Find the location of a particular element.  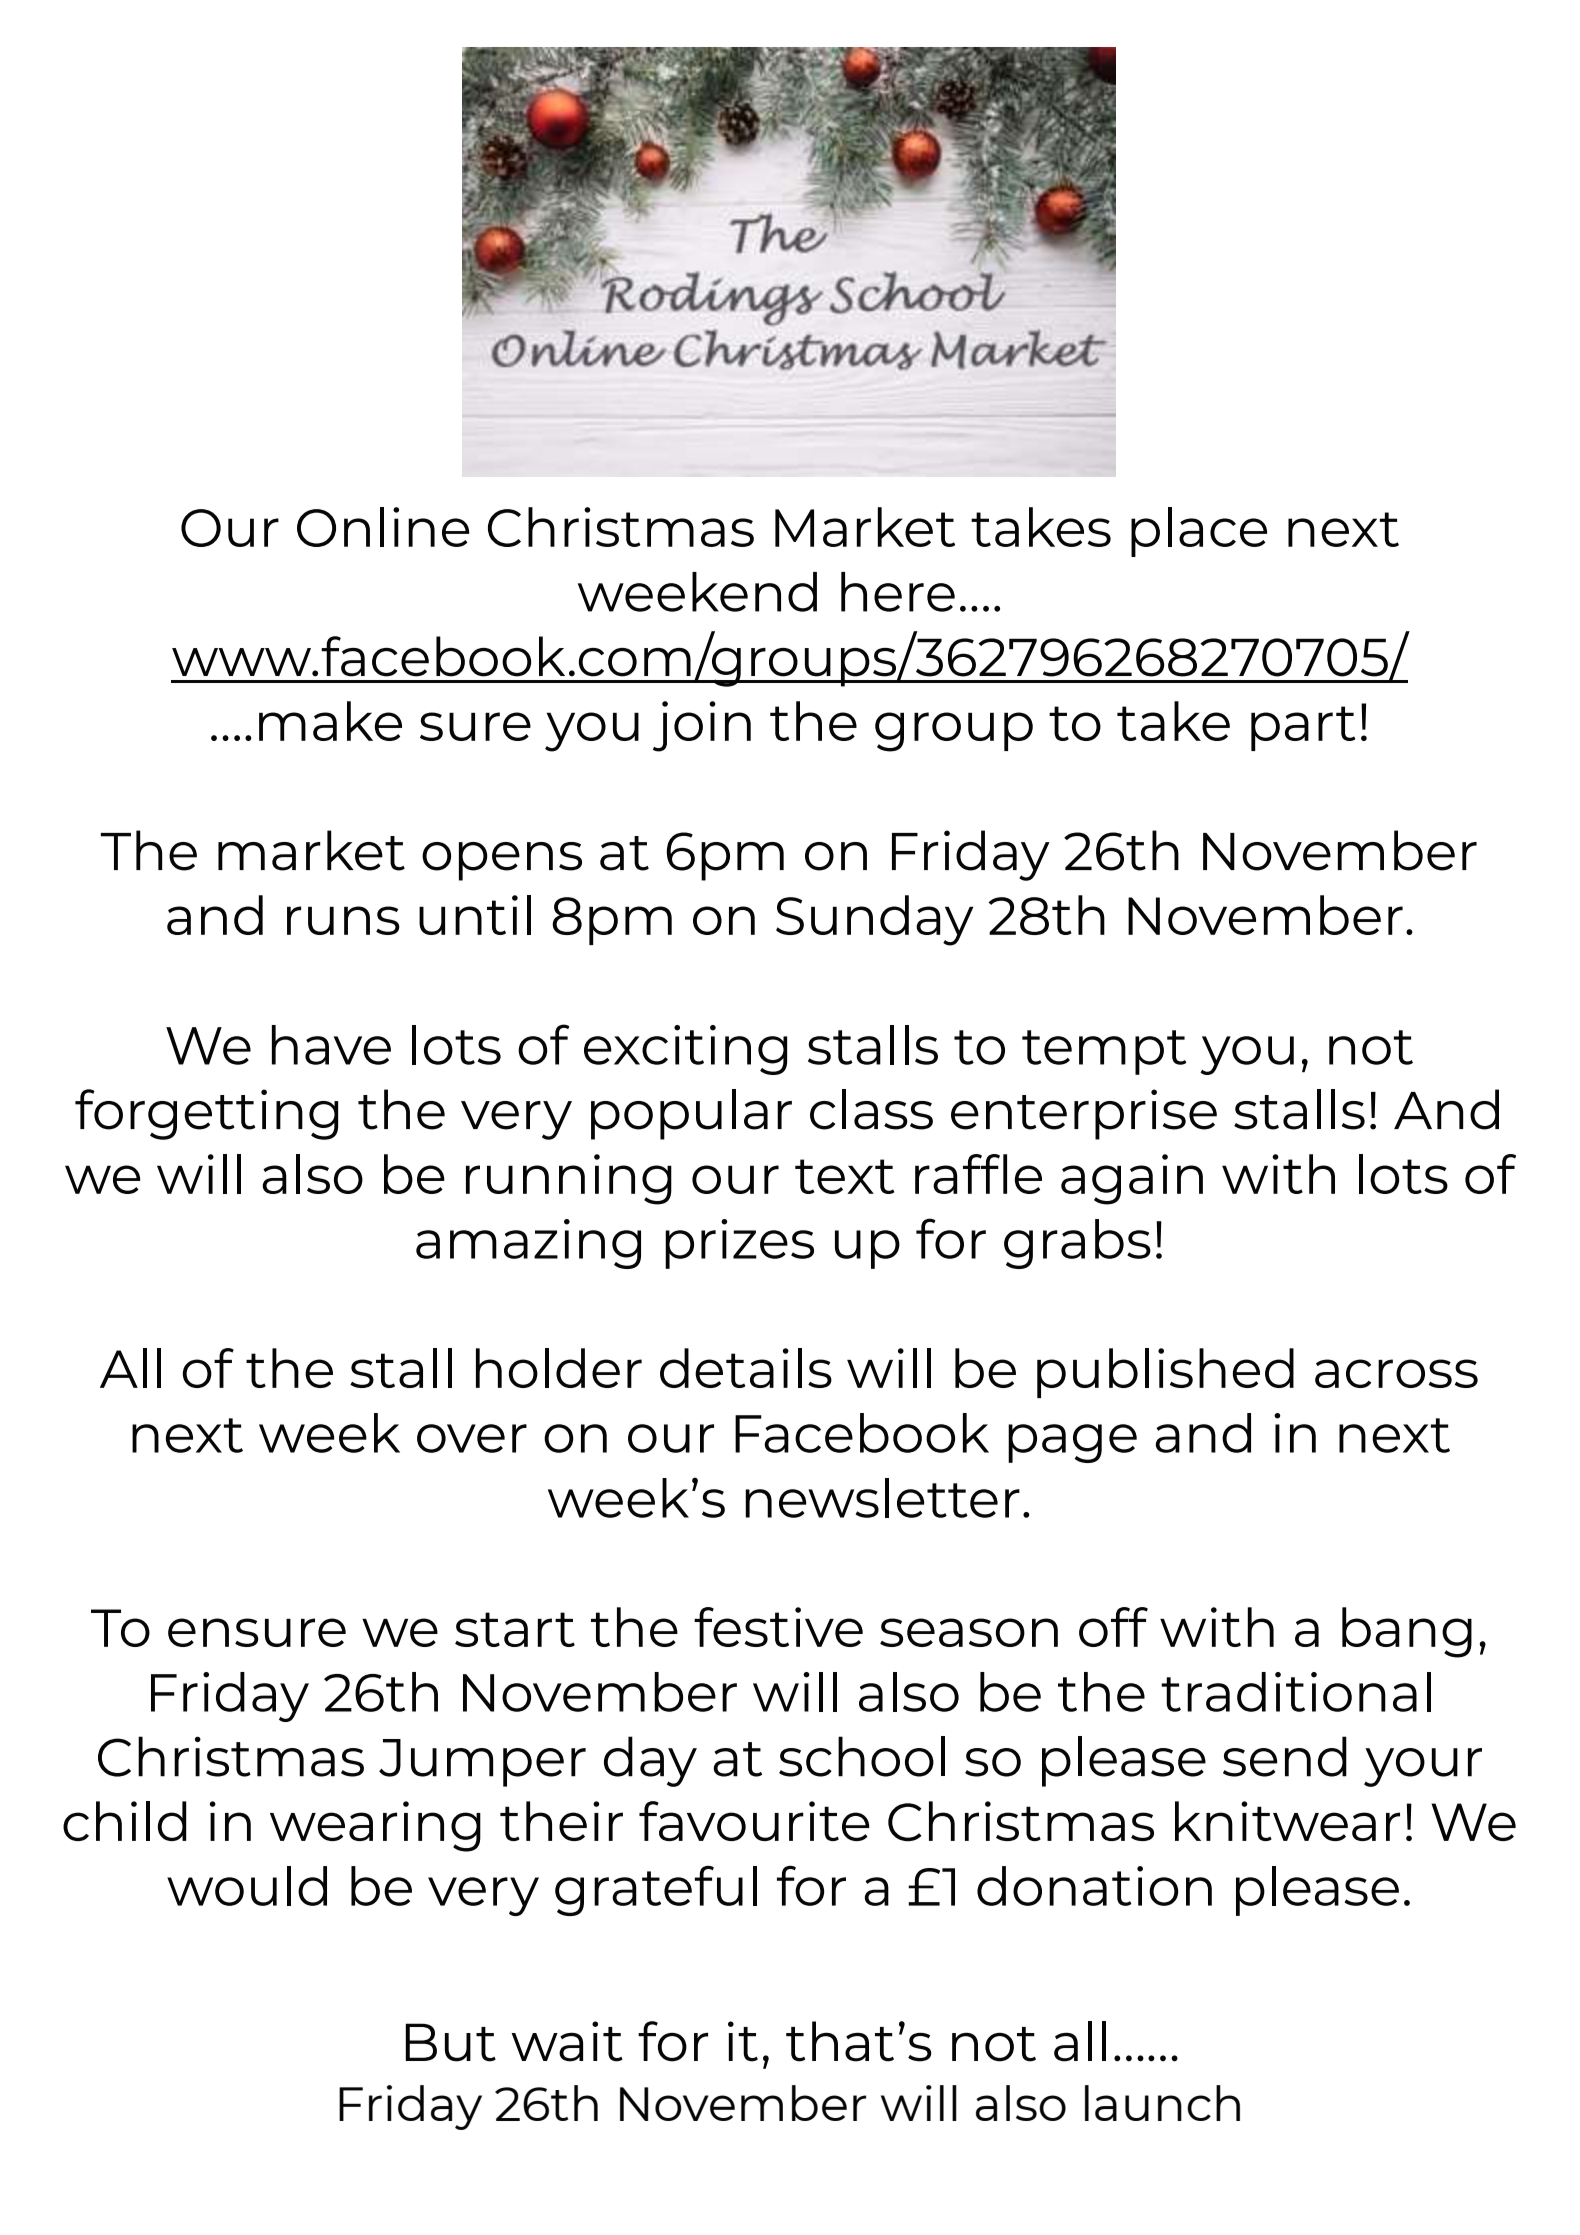

Jumper is located at coordinates (482, 1763).
